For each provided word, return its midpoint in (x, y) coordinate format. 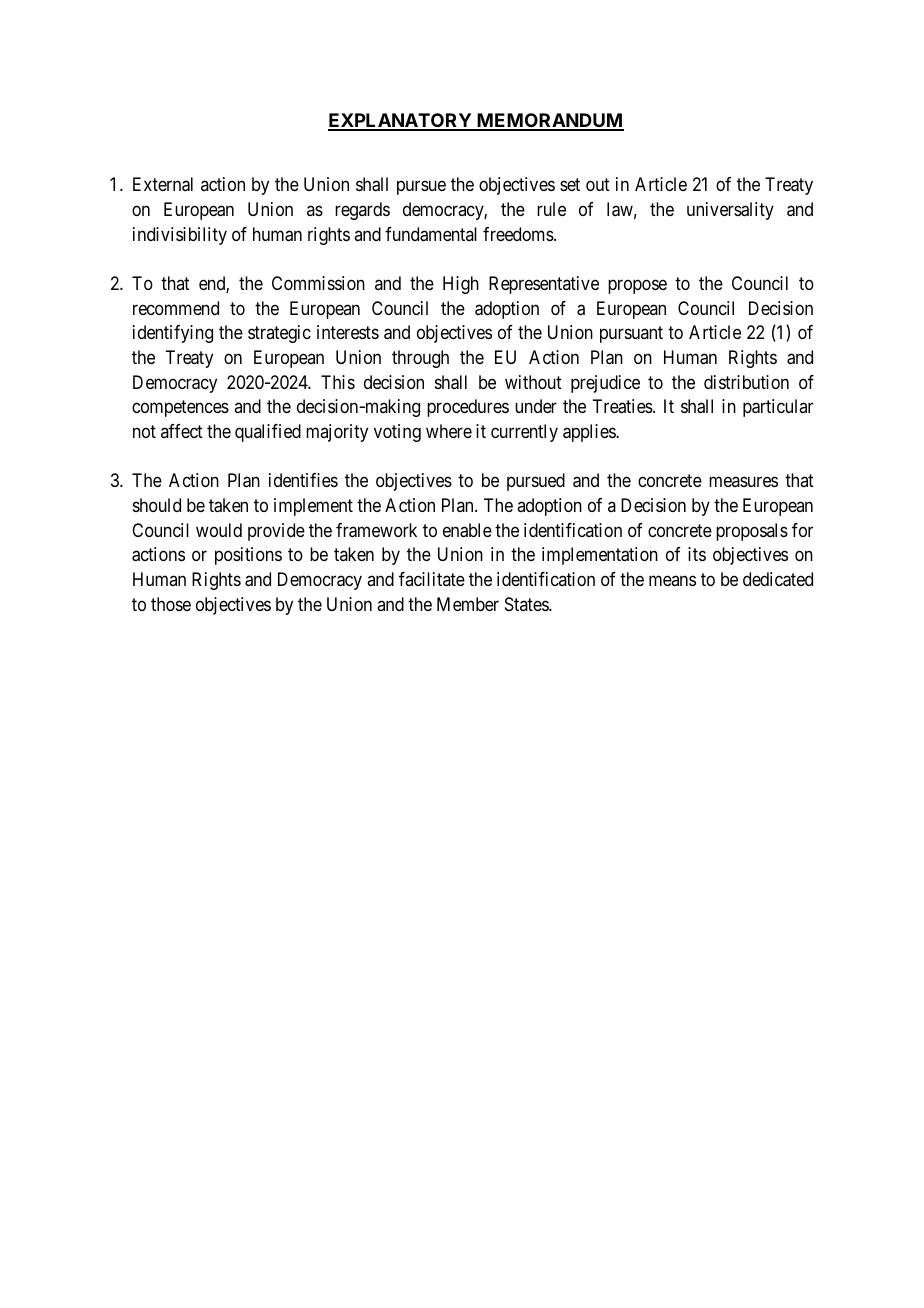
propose (637, 286)
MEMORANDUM (549, 121)
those (171, 604)
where (449, 431)
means (672, 580)
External (163, 184)
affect (182, 431)
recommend (176, 308)
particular (778, 408)
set (570, 185)
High (461, 285)
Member (468, 604)
